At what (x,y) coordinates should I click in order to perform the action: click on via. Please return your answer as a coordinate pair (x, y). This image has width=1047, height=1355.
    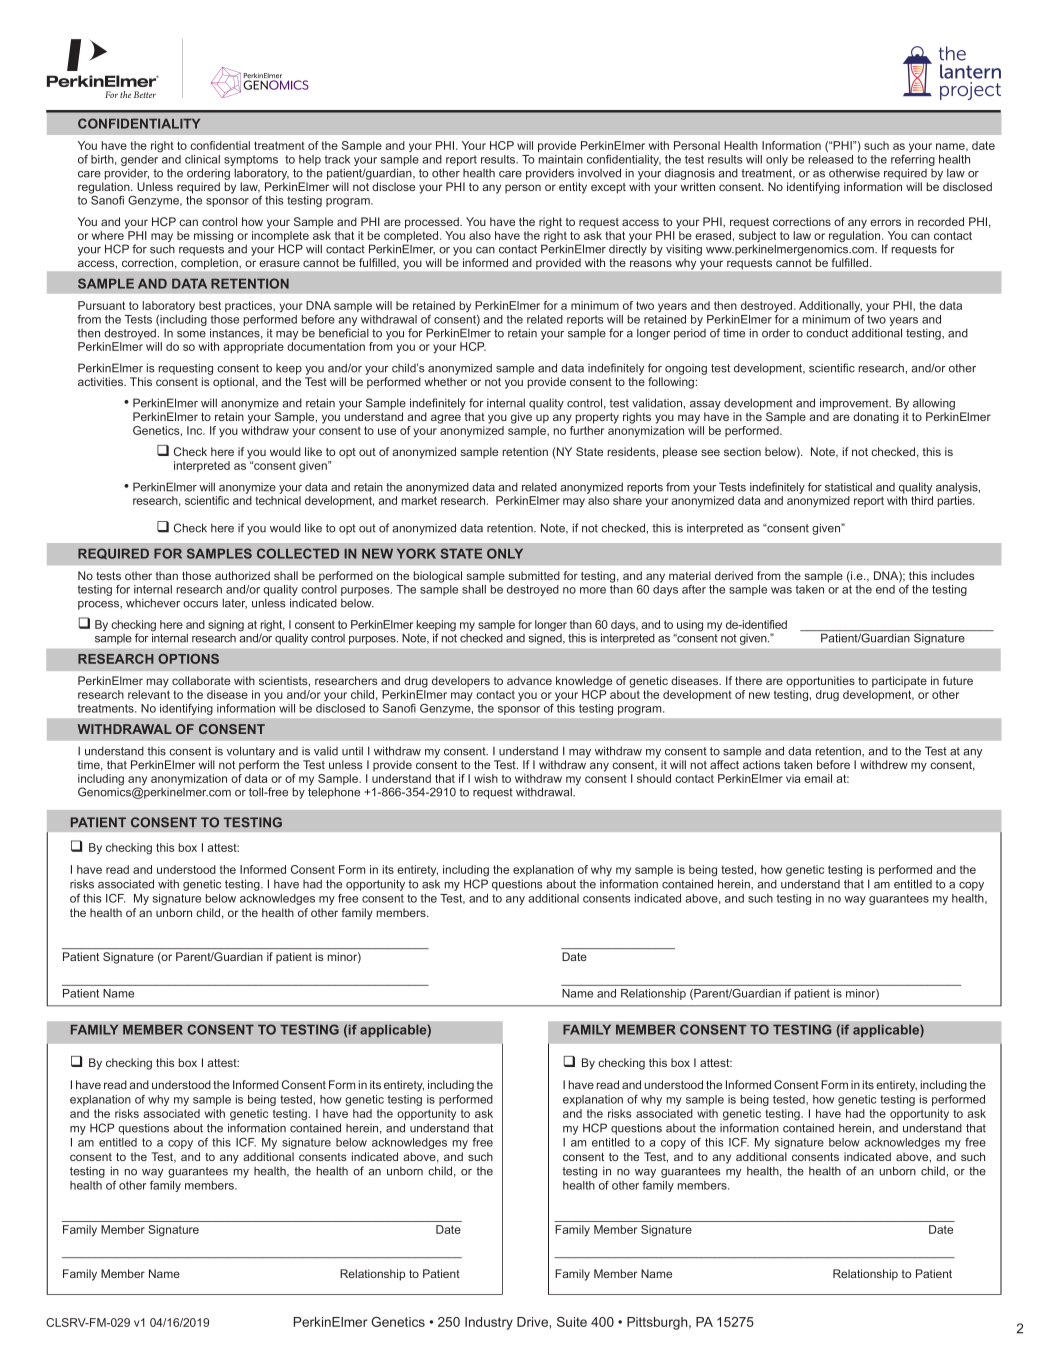
    Looking at the image, I should click on (793, 778).
